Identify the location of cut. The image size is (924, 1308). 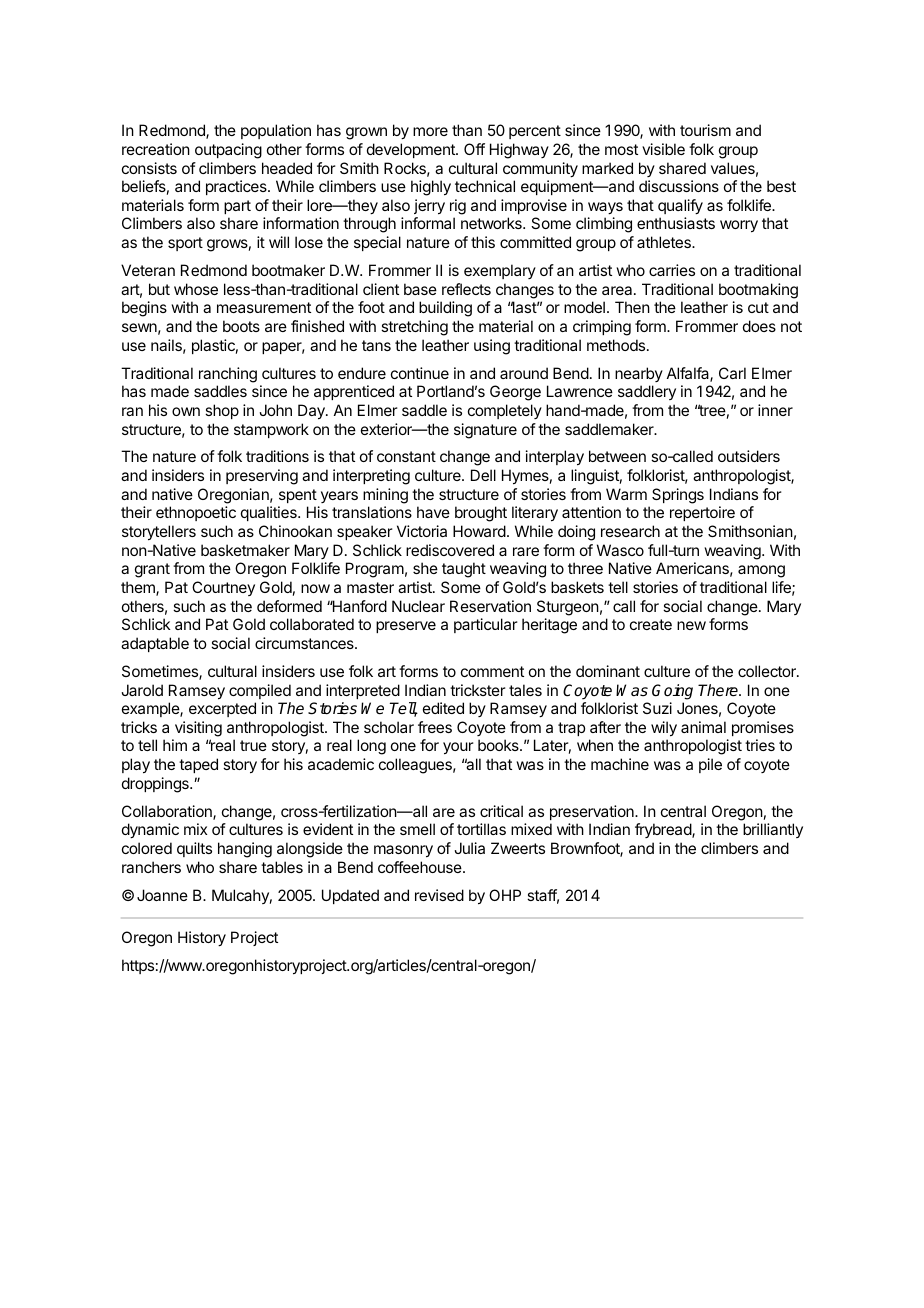
(758, 307).
